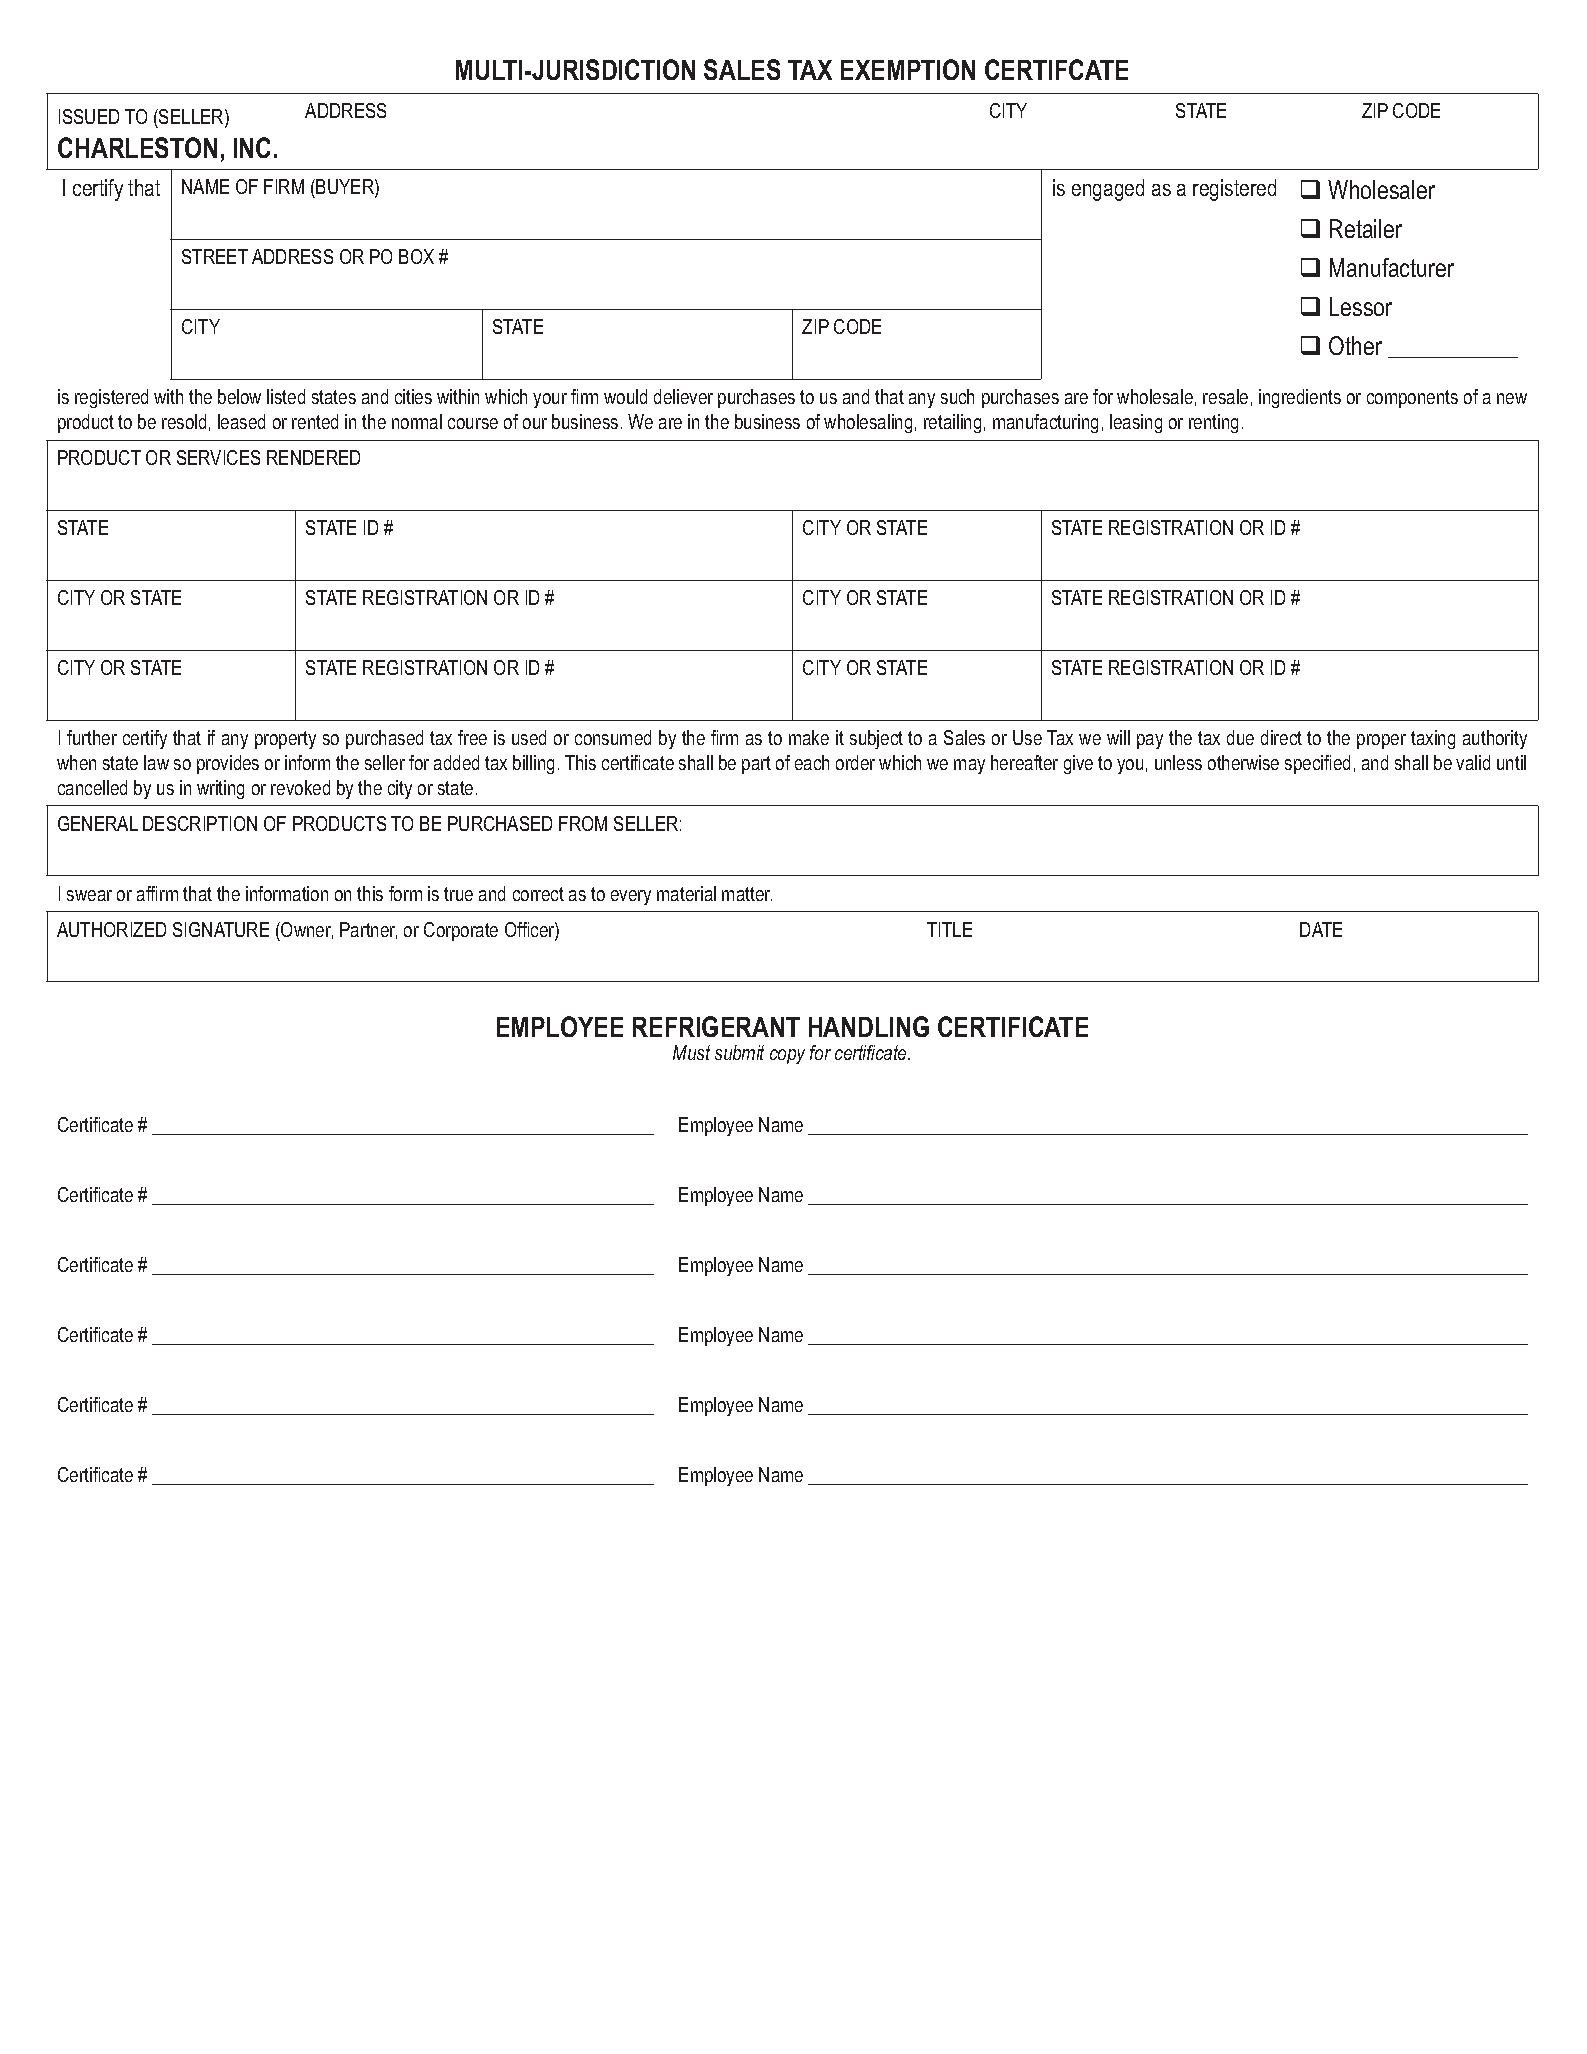 The image size is (1587, 2054). I want to click on direct, so click(1281, 737).
